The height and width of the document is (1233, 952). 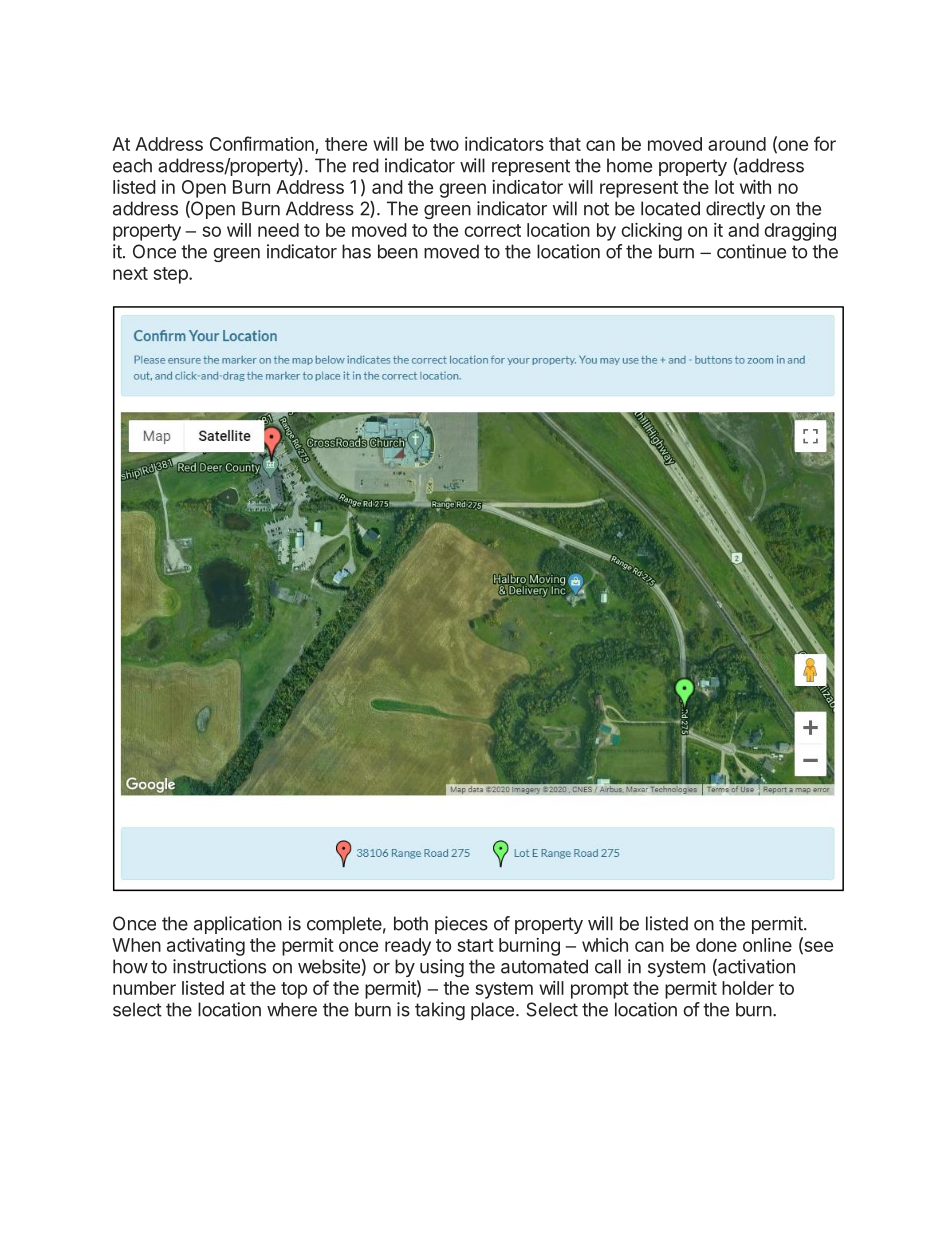 What do you see at coordinates (444, 144) in the document?
I see `two` at bounding box center [444, 144].
